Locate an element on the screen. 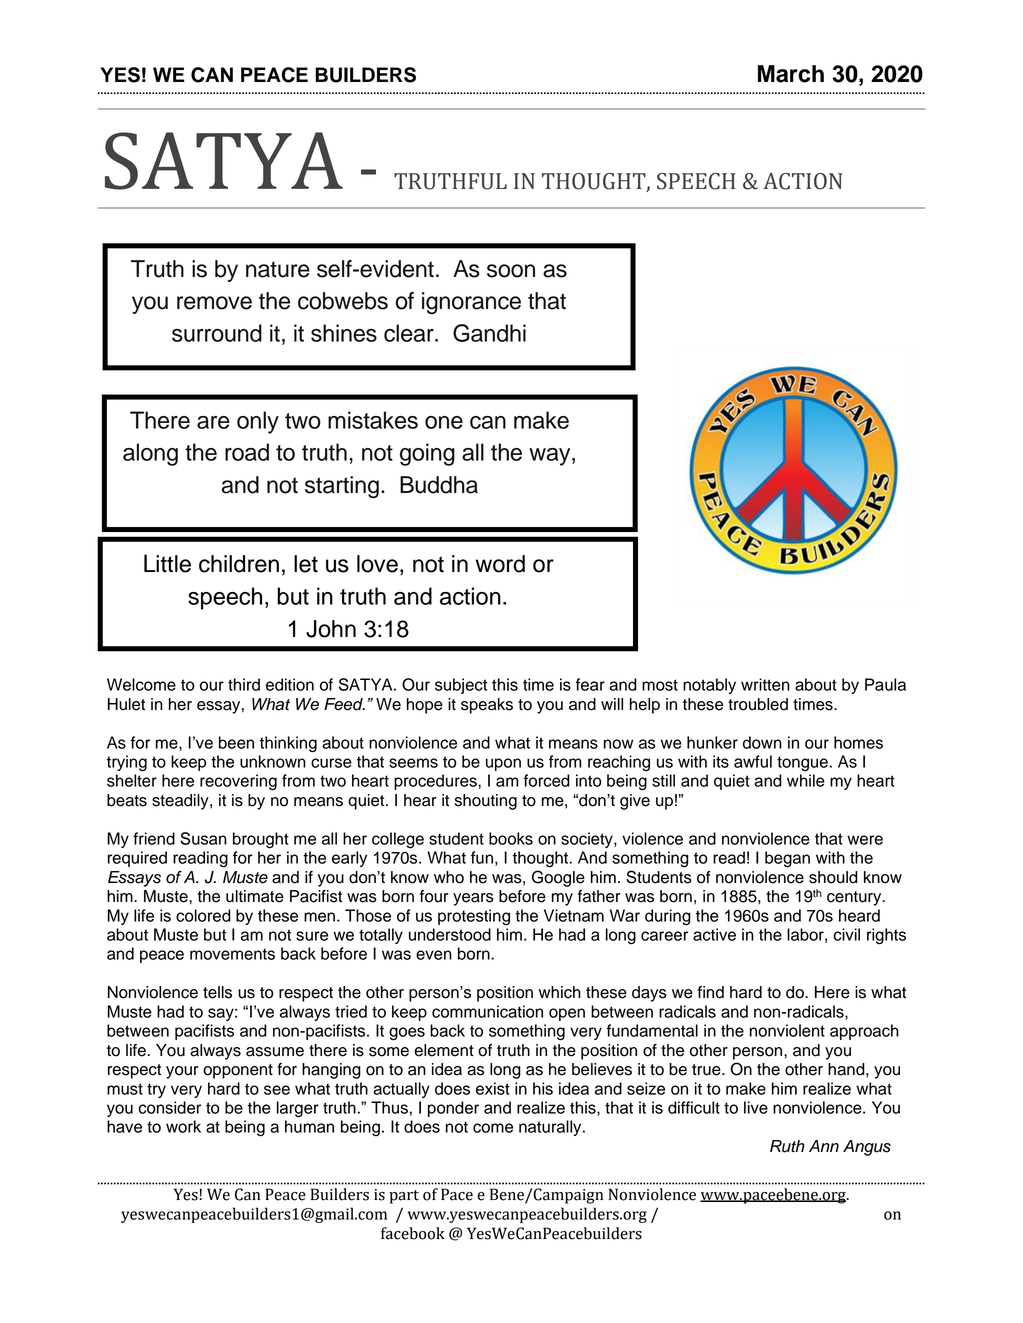  road is located at coordinates (247, 452).
